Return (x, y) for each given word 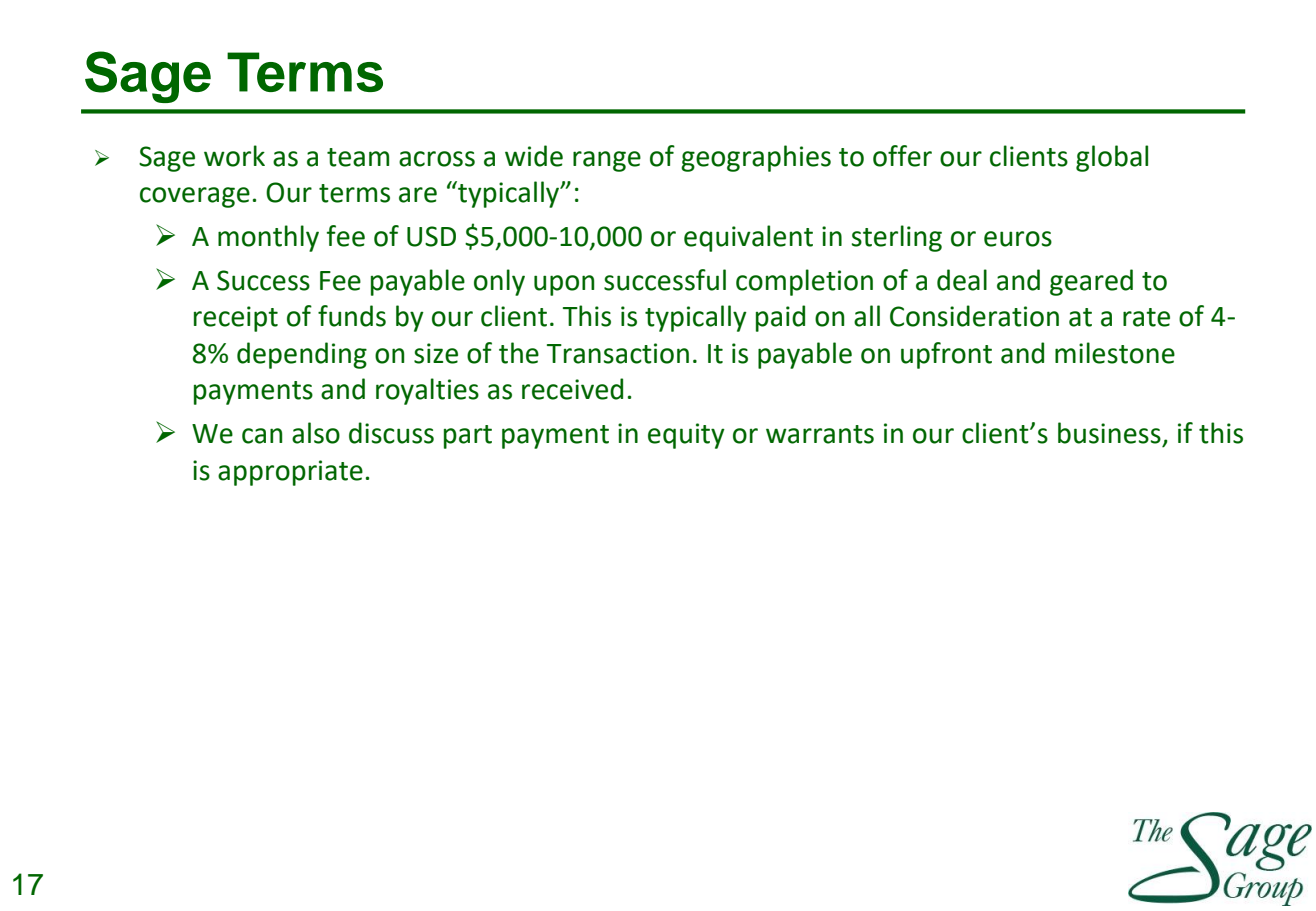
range (607, 161)
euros (1018, 239)
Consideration (974, 316)
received (572, 389)
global (1112, 158)
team (358, 157)
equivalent (748, 238)
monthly (268, 238)
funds (352, 316)
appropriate (290, 473)
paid (780, 318)
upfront (946, 355)
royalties (427, 391)
